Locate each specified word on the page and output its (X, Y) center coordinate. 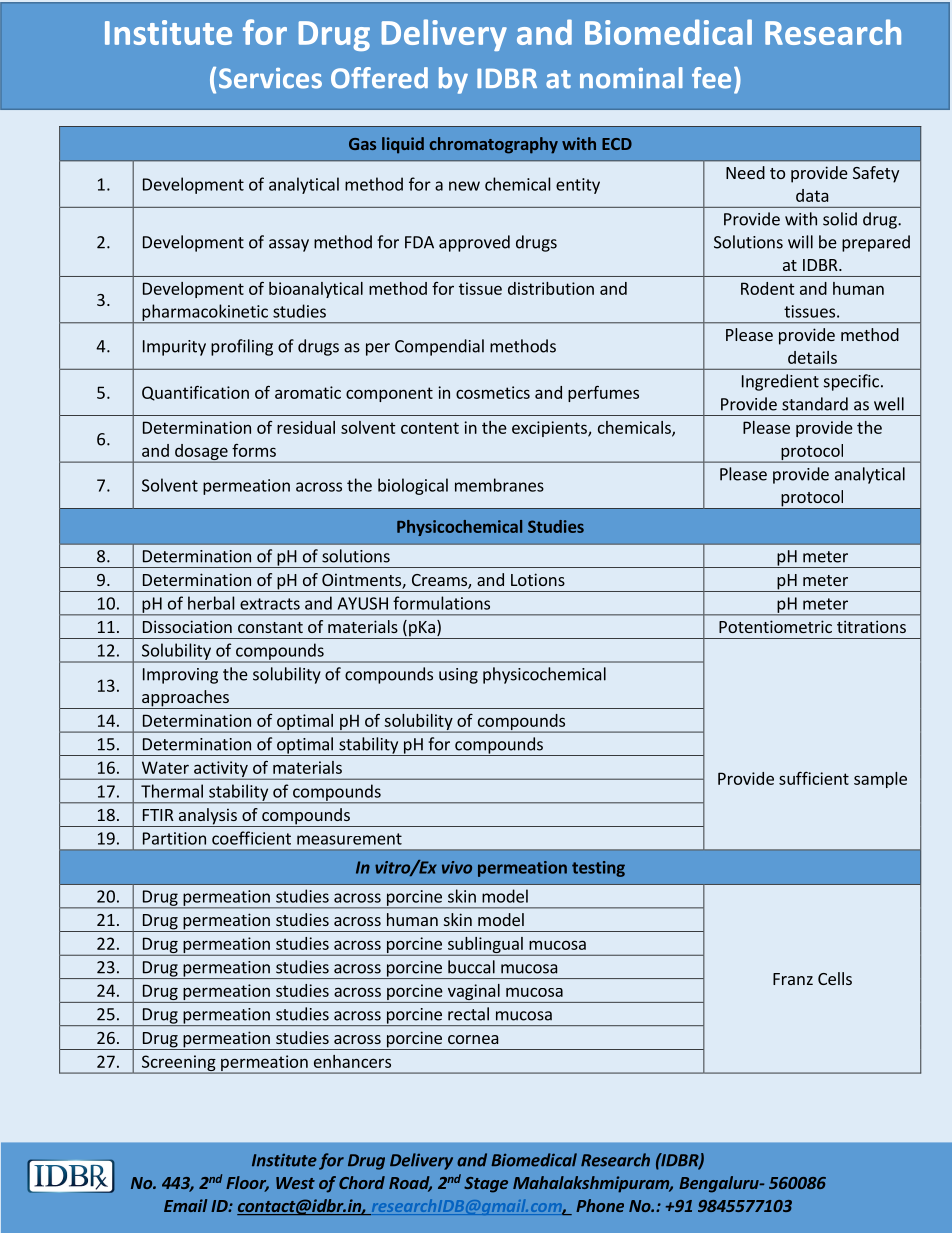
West (295, 1183)
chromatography (494, 145)
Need (745, 172)
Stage (486, 1185)
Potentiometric (775, 626)
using (458, 676)
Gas (362, 144)
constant (270, 627)
